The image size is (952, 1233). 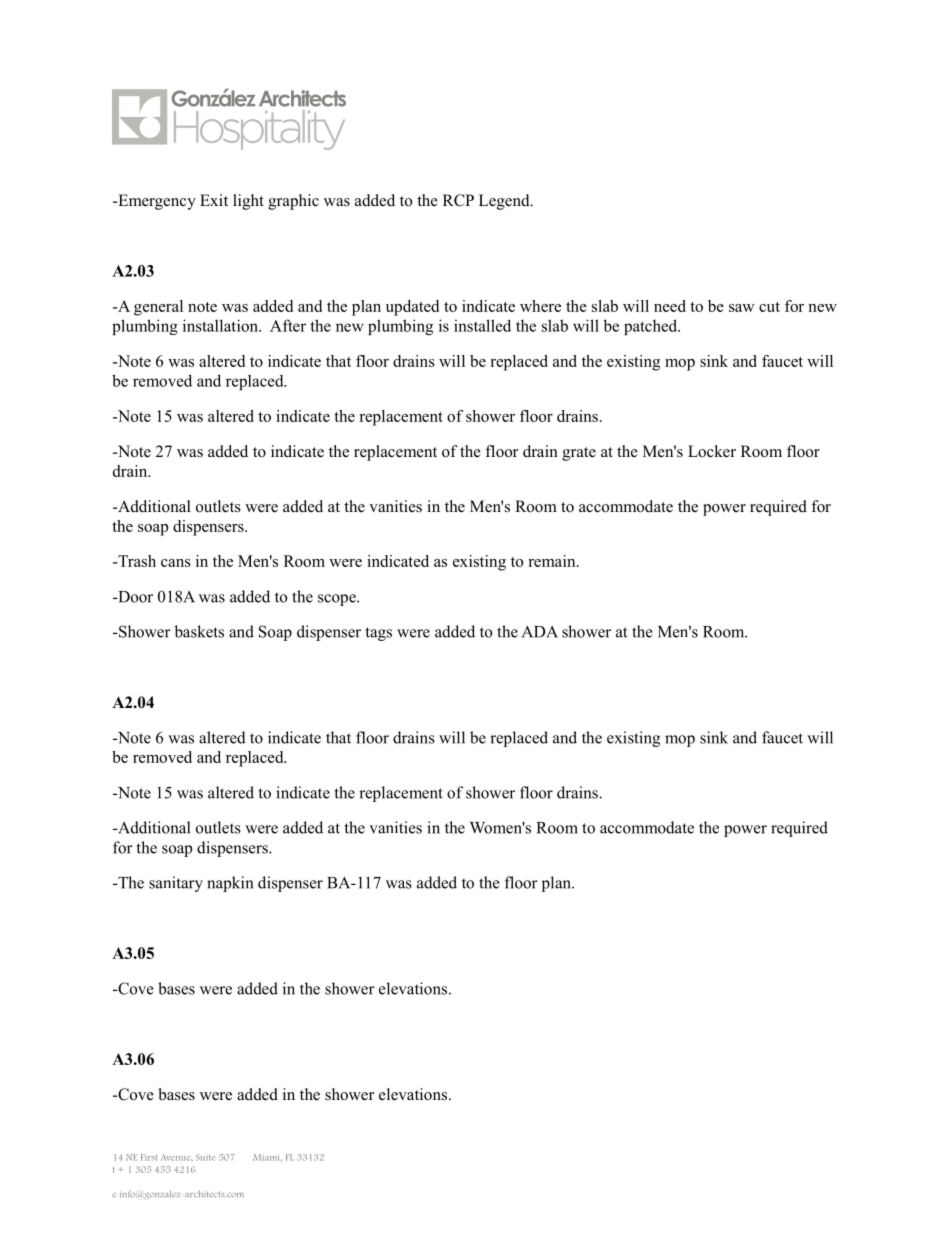 What do you see at coordinates (712, 451) in the image?
I see `Locker` at bounding box center [712, 451].
